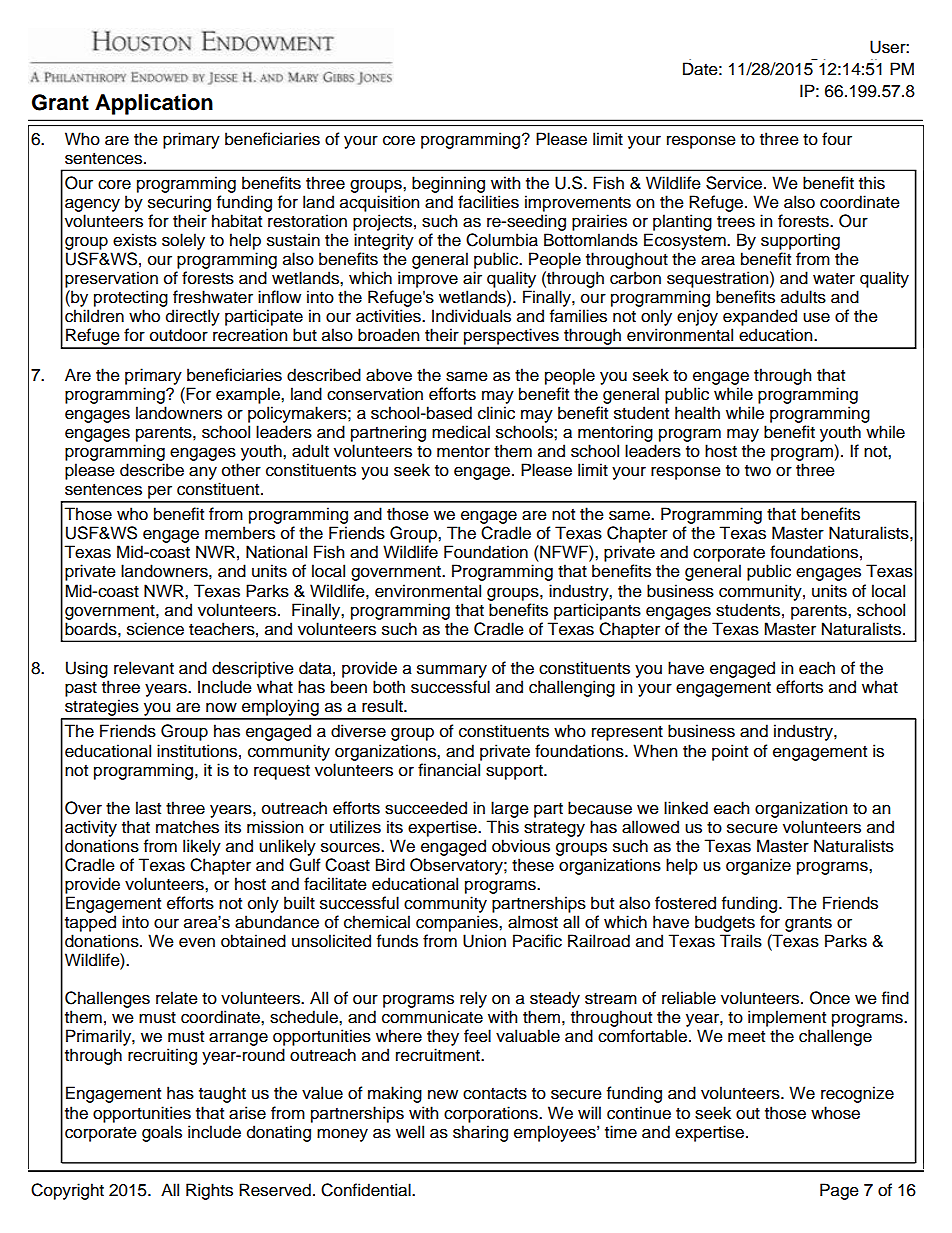 The height and width of the screenshot is (1233, 952). I want to click on clinic, so click(496, 413).
